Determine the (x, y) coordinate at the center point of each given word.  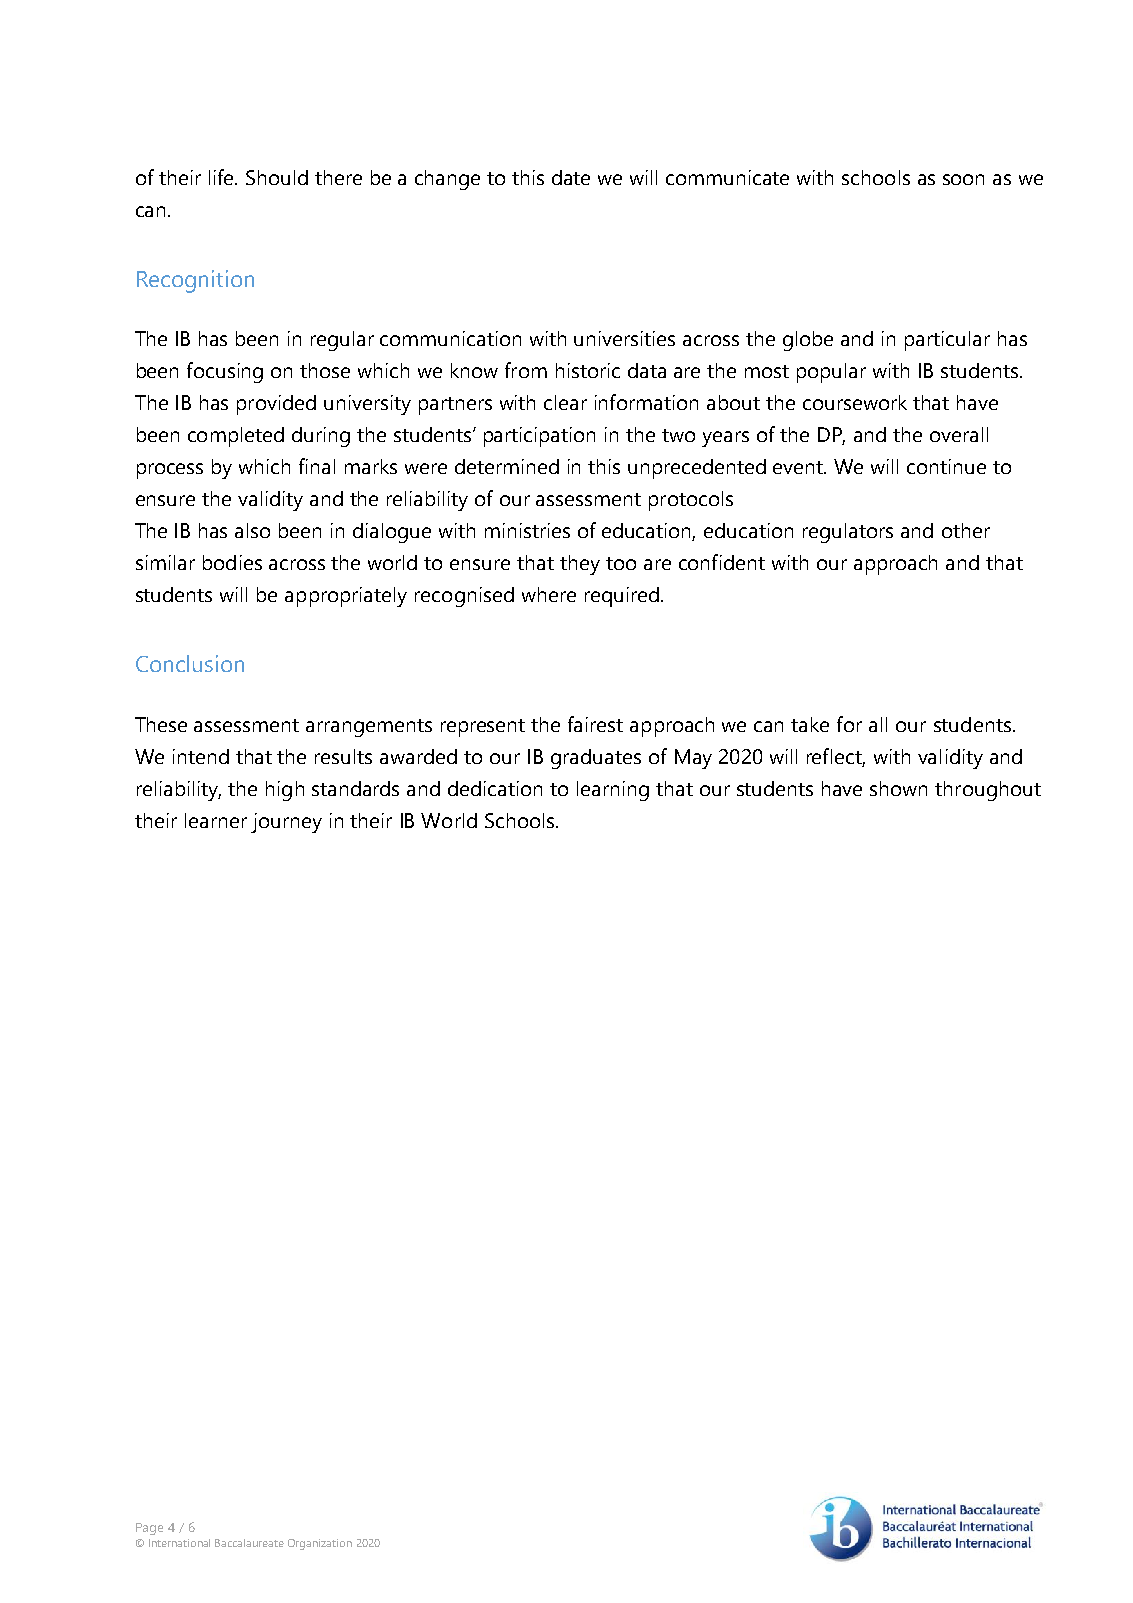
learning (613, 791)
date (571, 177)
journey (286, 823)
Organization (320, 1544)
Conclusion (190, 663)
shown (898, 788)
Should (277, 177)
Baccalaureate (249, 1543)
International (179, 1543)
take (810, 724)
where (549, 594)
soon (963, 179)
